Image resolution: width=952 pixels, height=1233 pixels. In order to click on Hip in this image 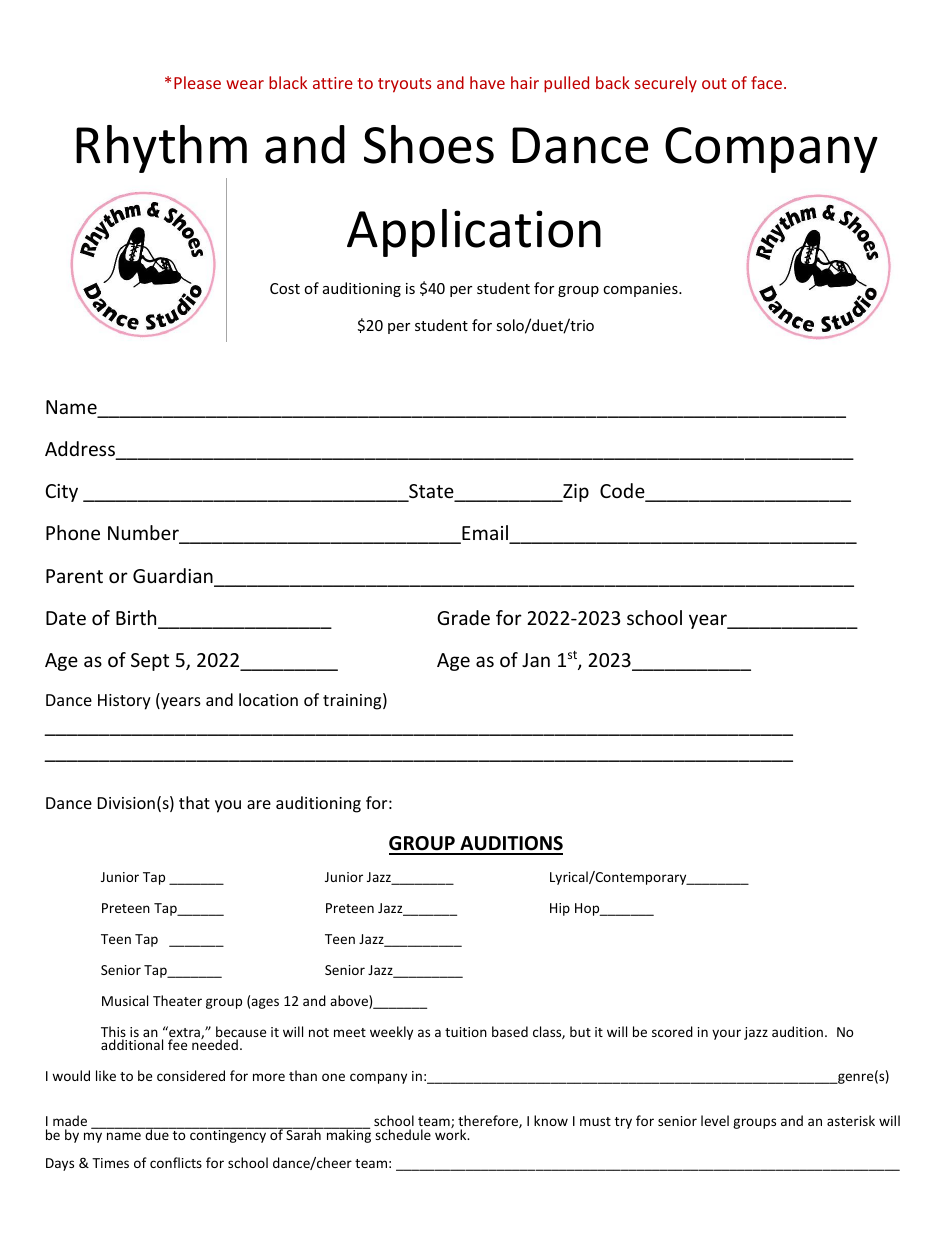, I will do `click(560, 909)`.
